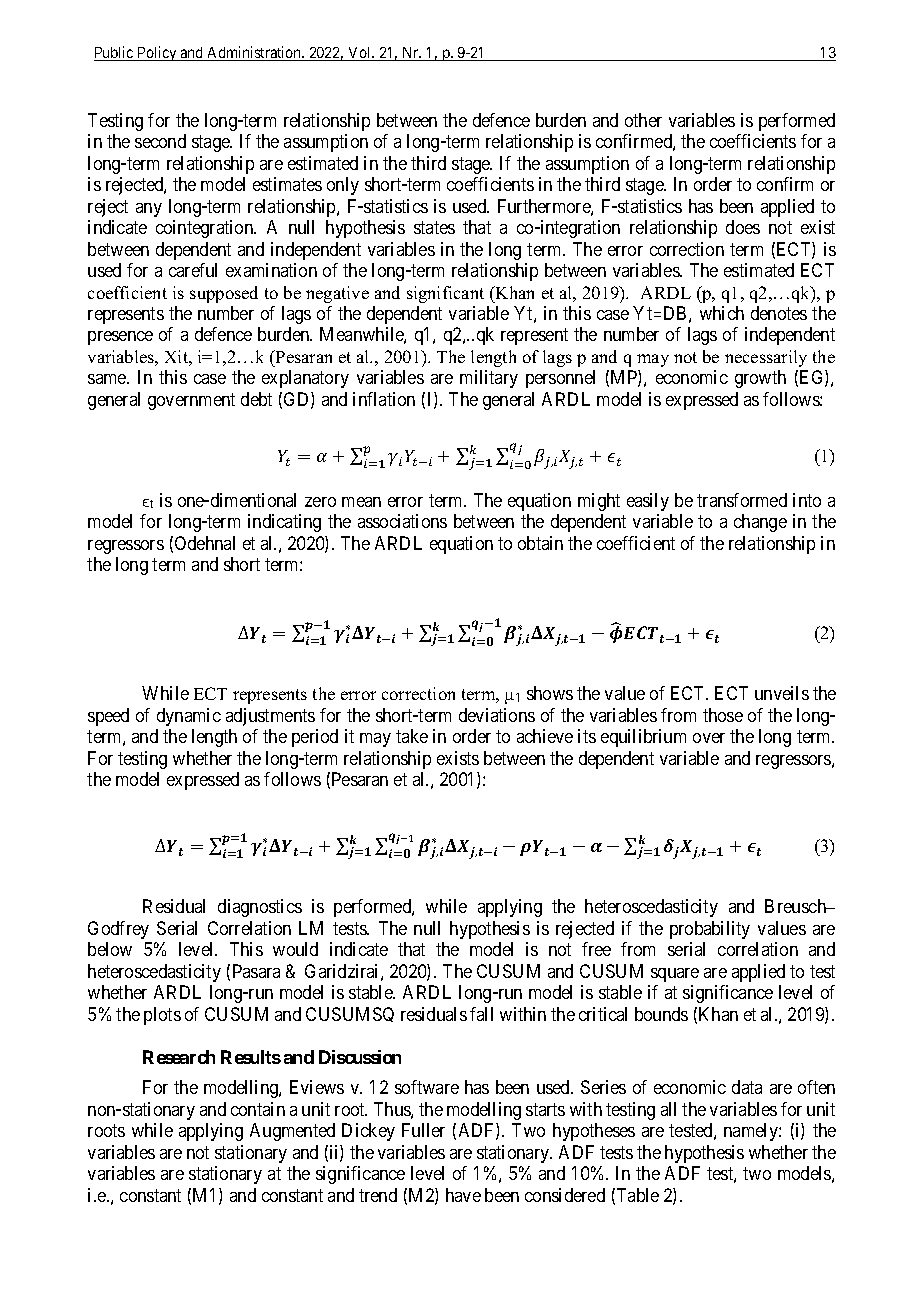  I want to click on military, so click(489, 379).
